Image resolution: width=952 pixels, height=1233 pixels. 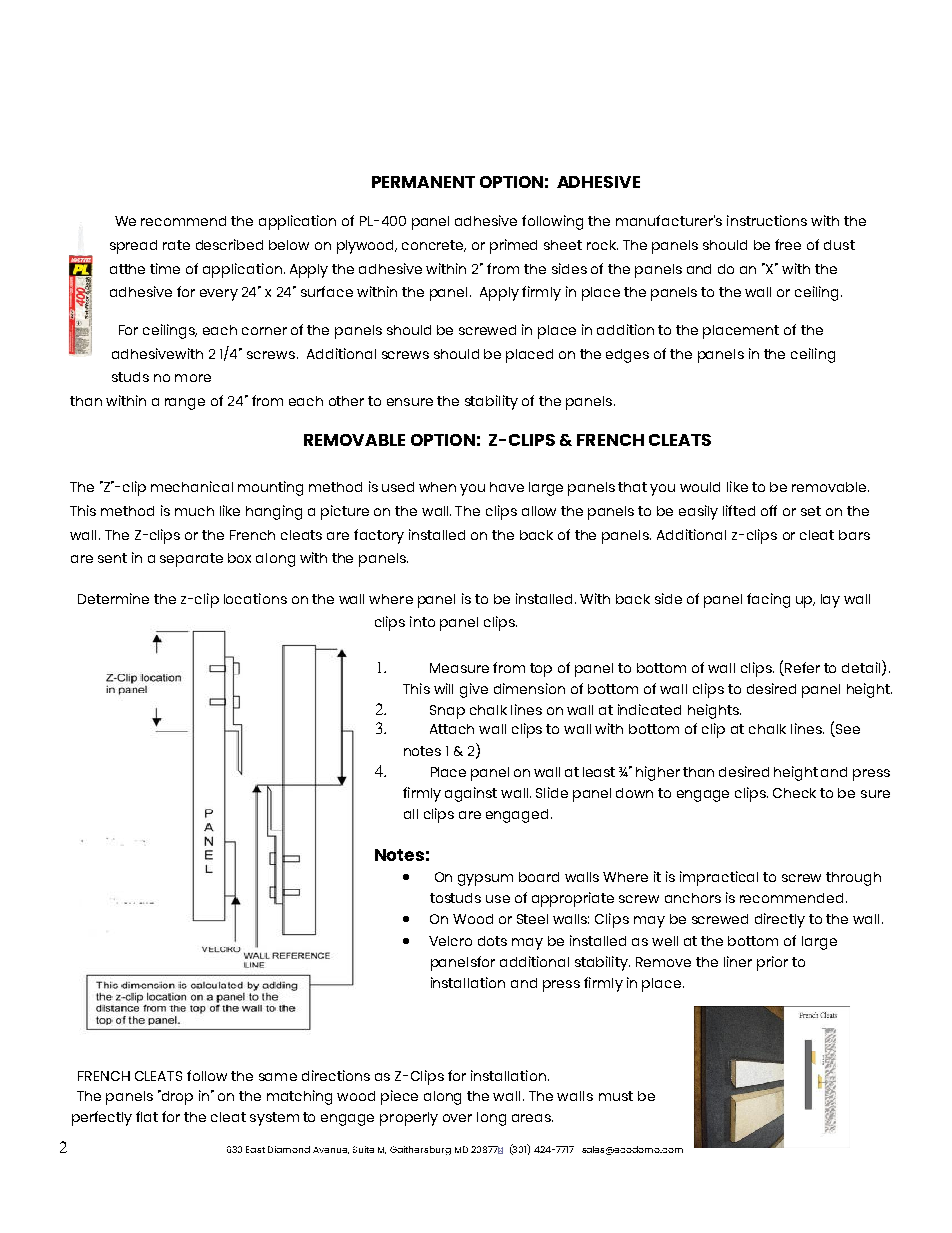 I want to click on locations, so click(x=255, y=598).
